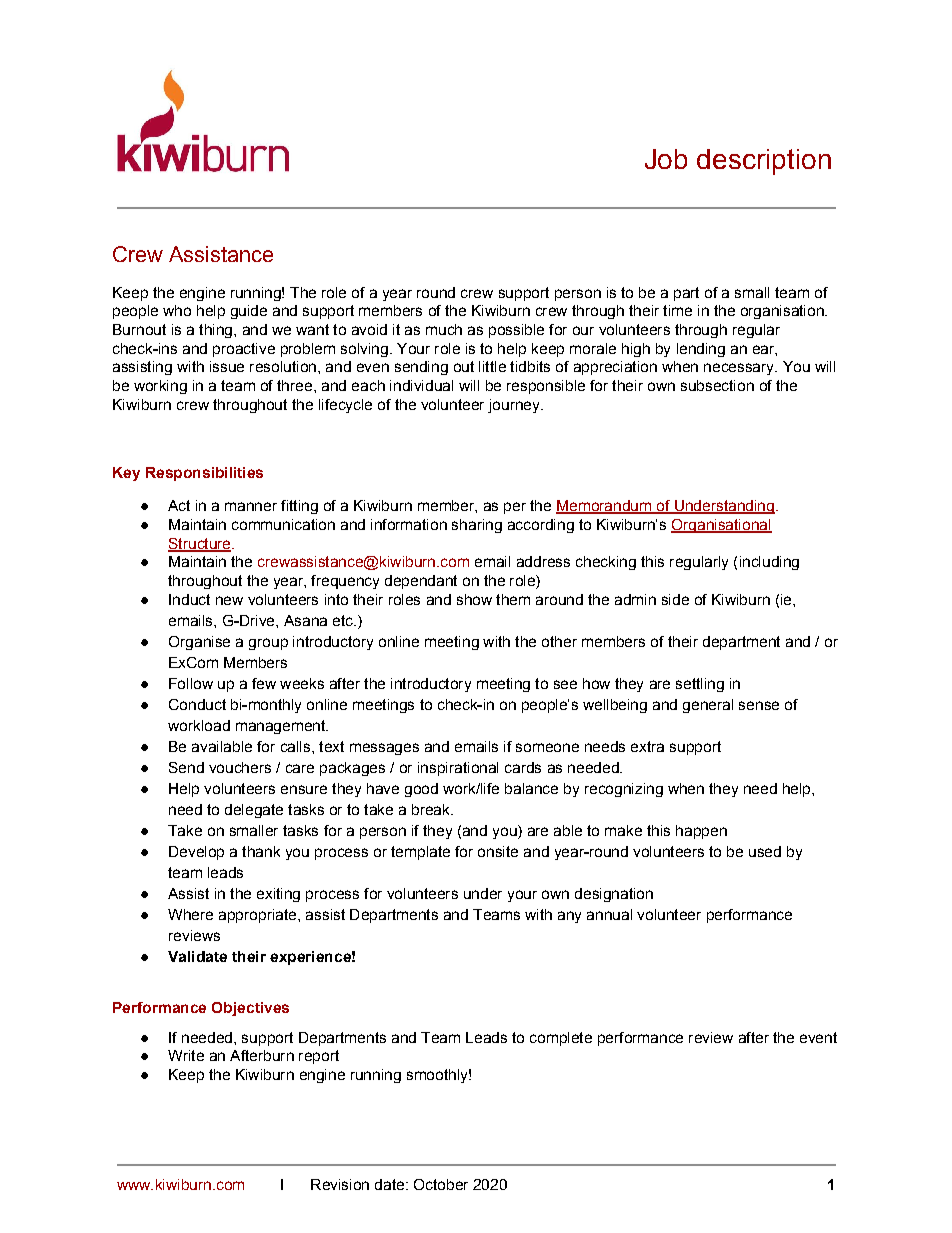 This screenshot has height=1233, width=952. What do you see at coordinates (186, 1055) in the screenshot?
I see `Write` at bounding box center [186, 1055].
